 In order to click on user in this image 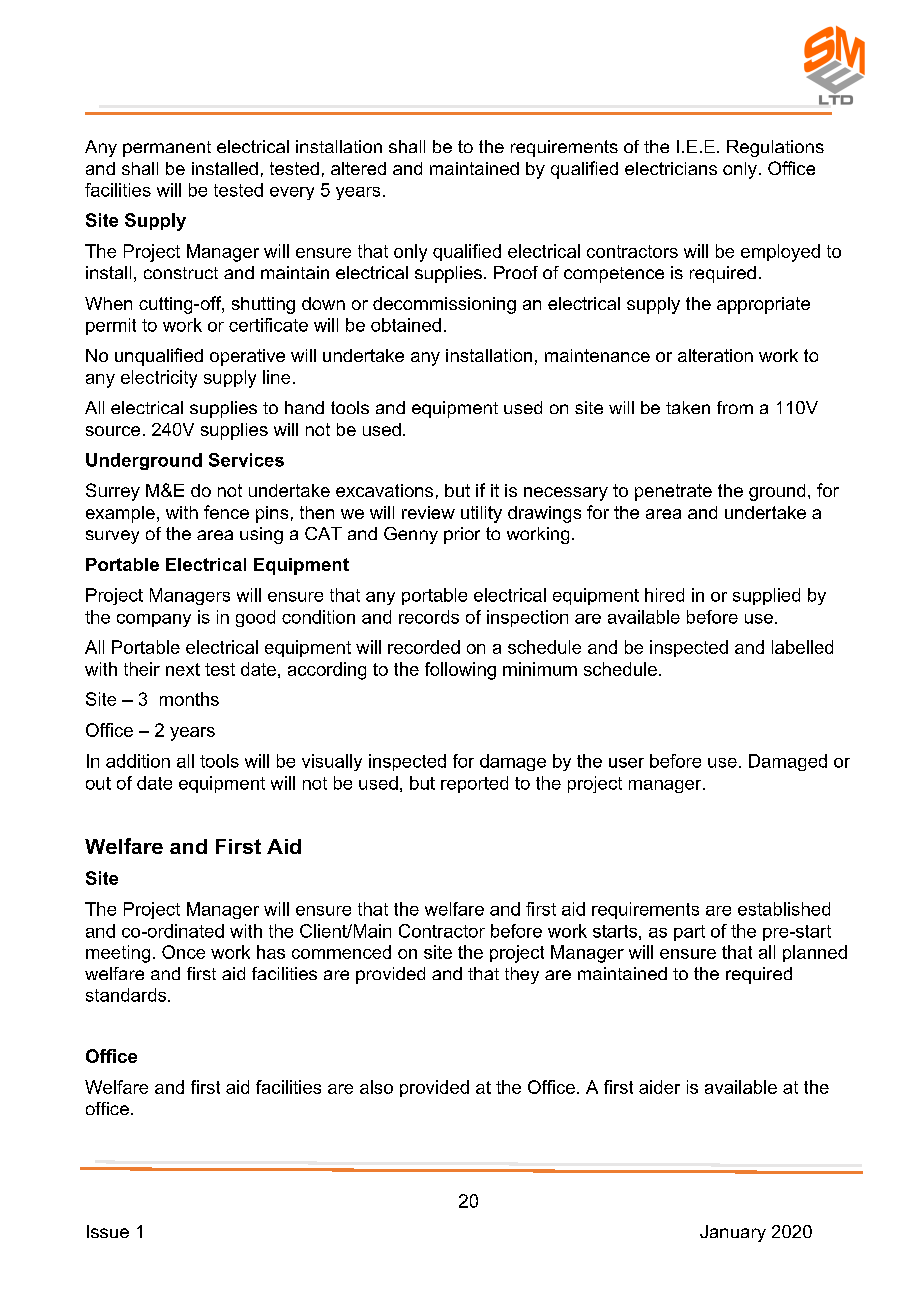, I will do `click(626, 763)`.
